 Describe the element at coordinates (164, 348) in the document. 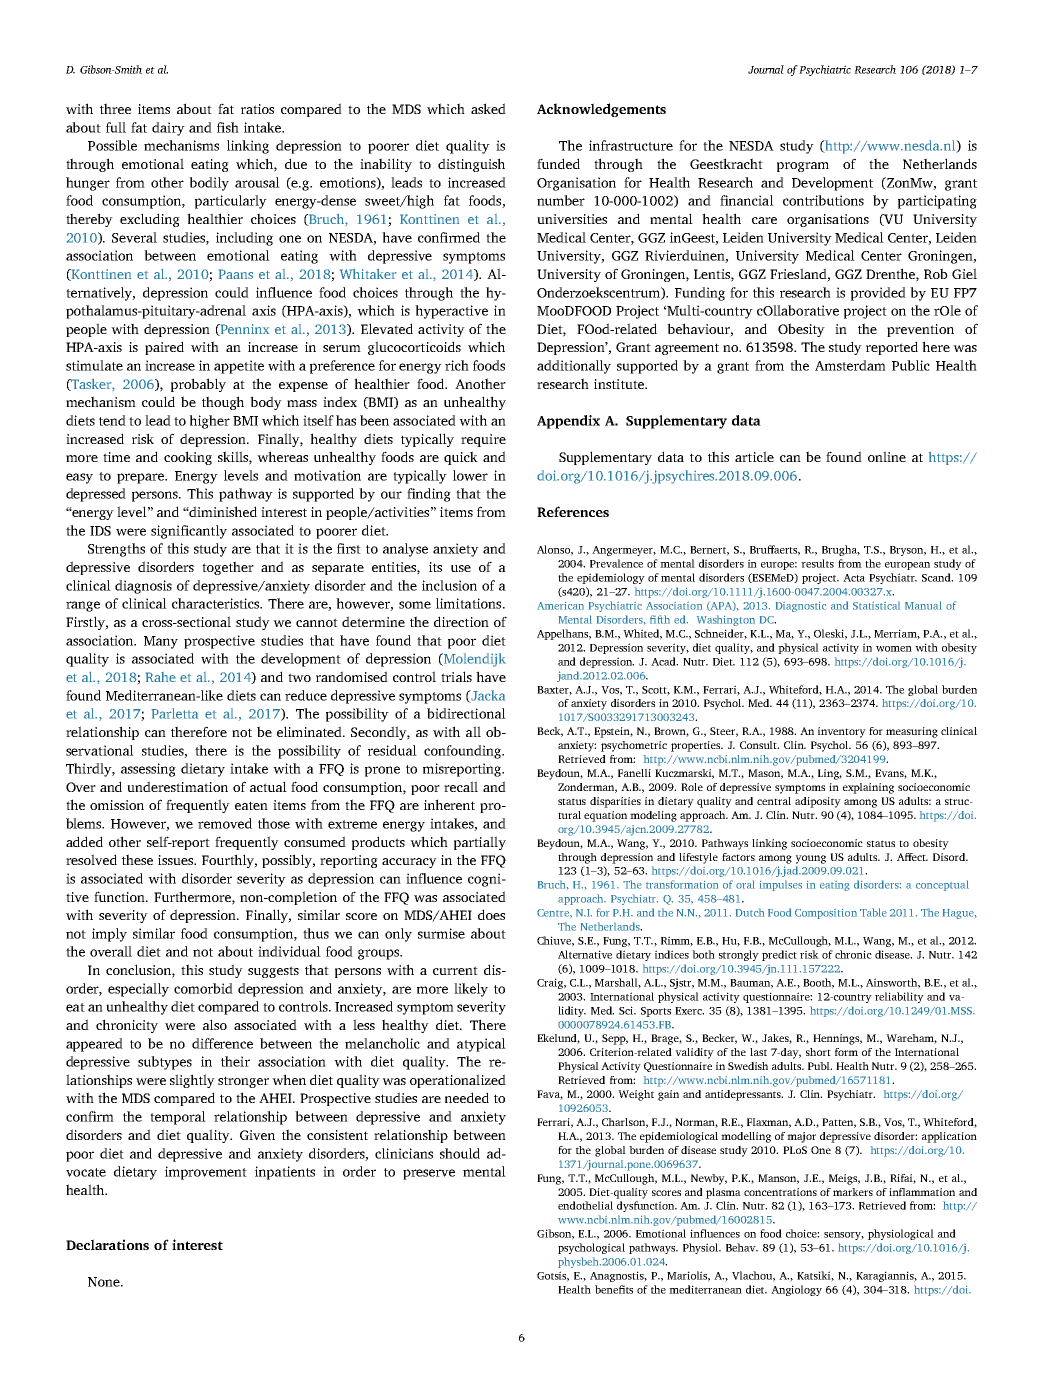

I see `paired` at that location.
